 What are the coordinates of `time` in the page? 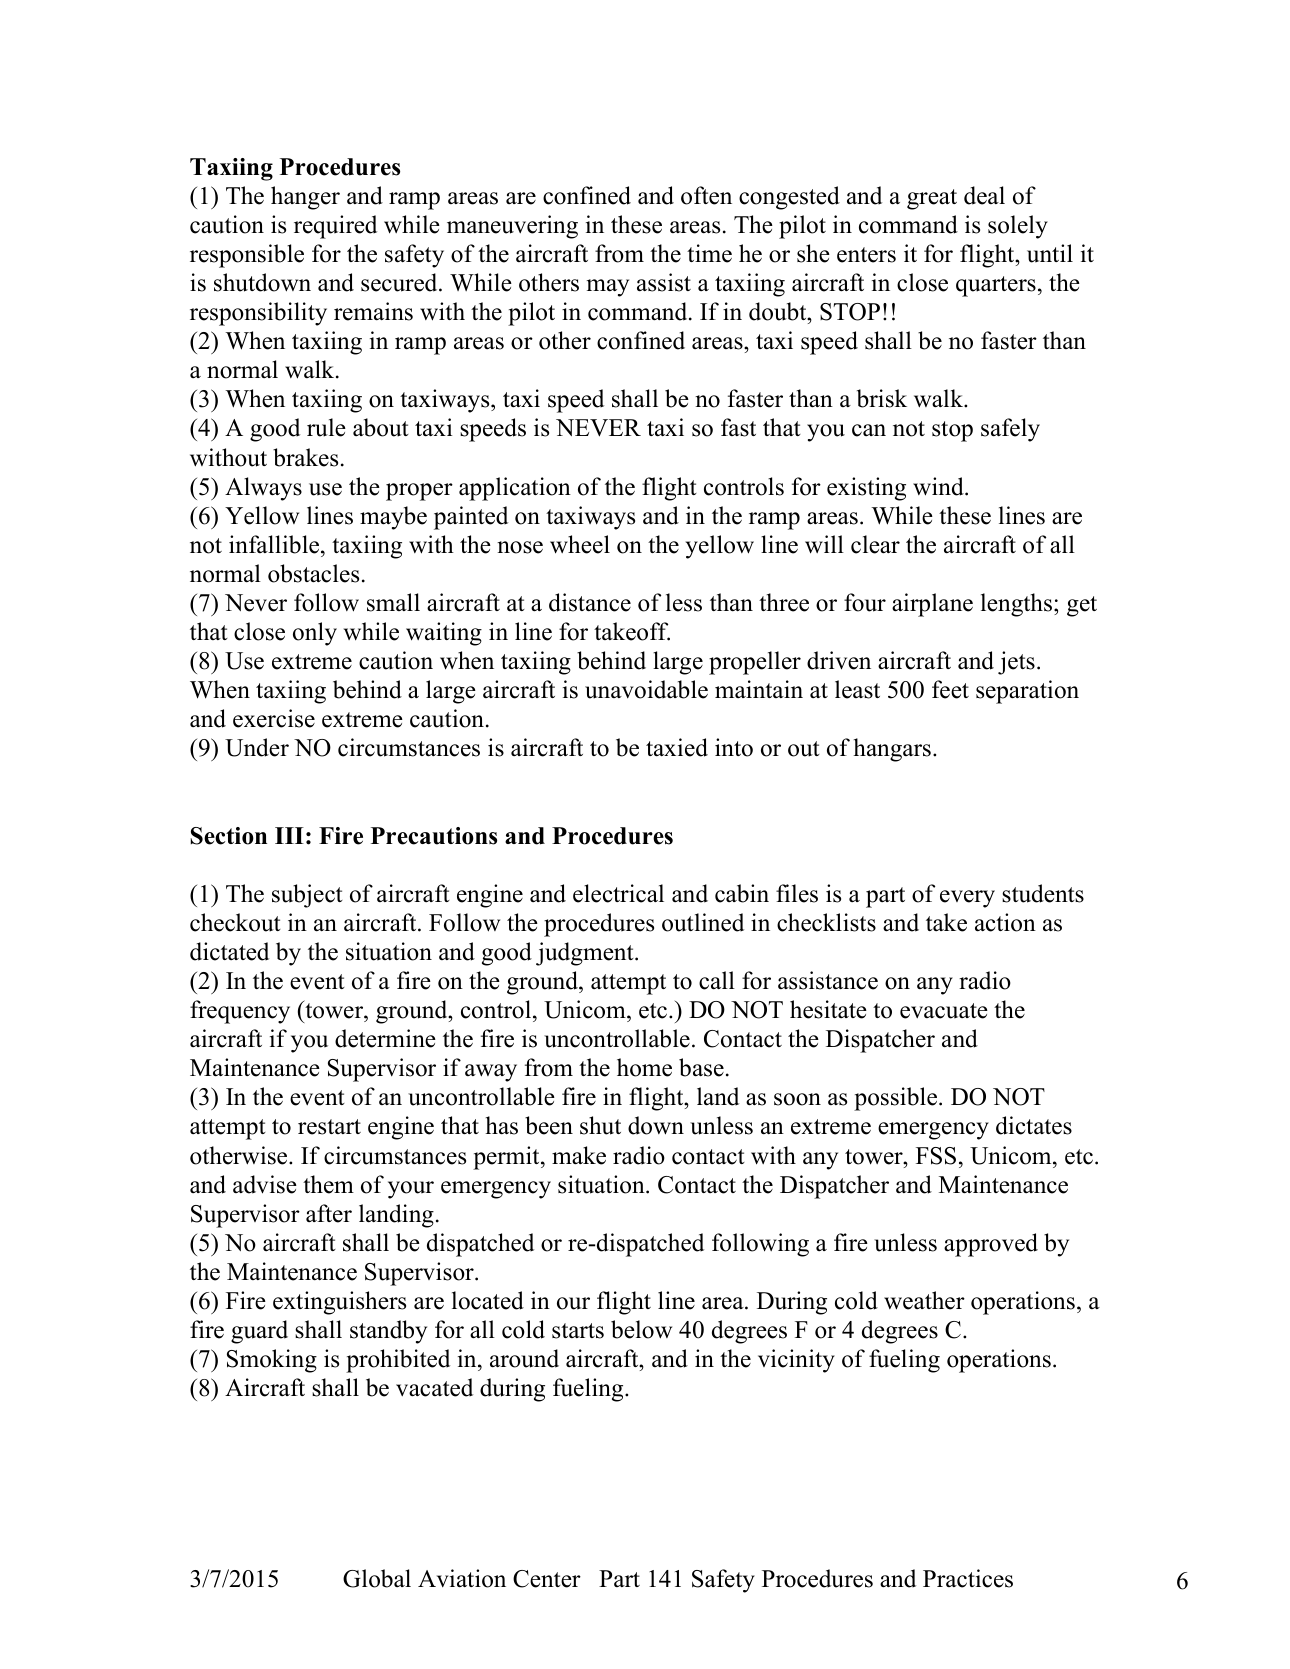 It's located at (709, 253).
